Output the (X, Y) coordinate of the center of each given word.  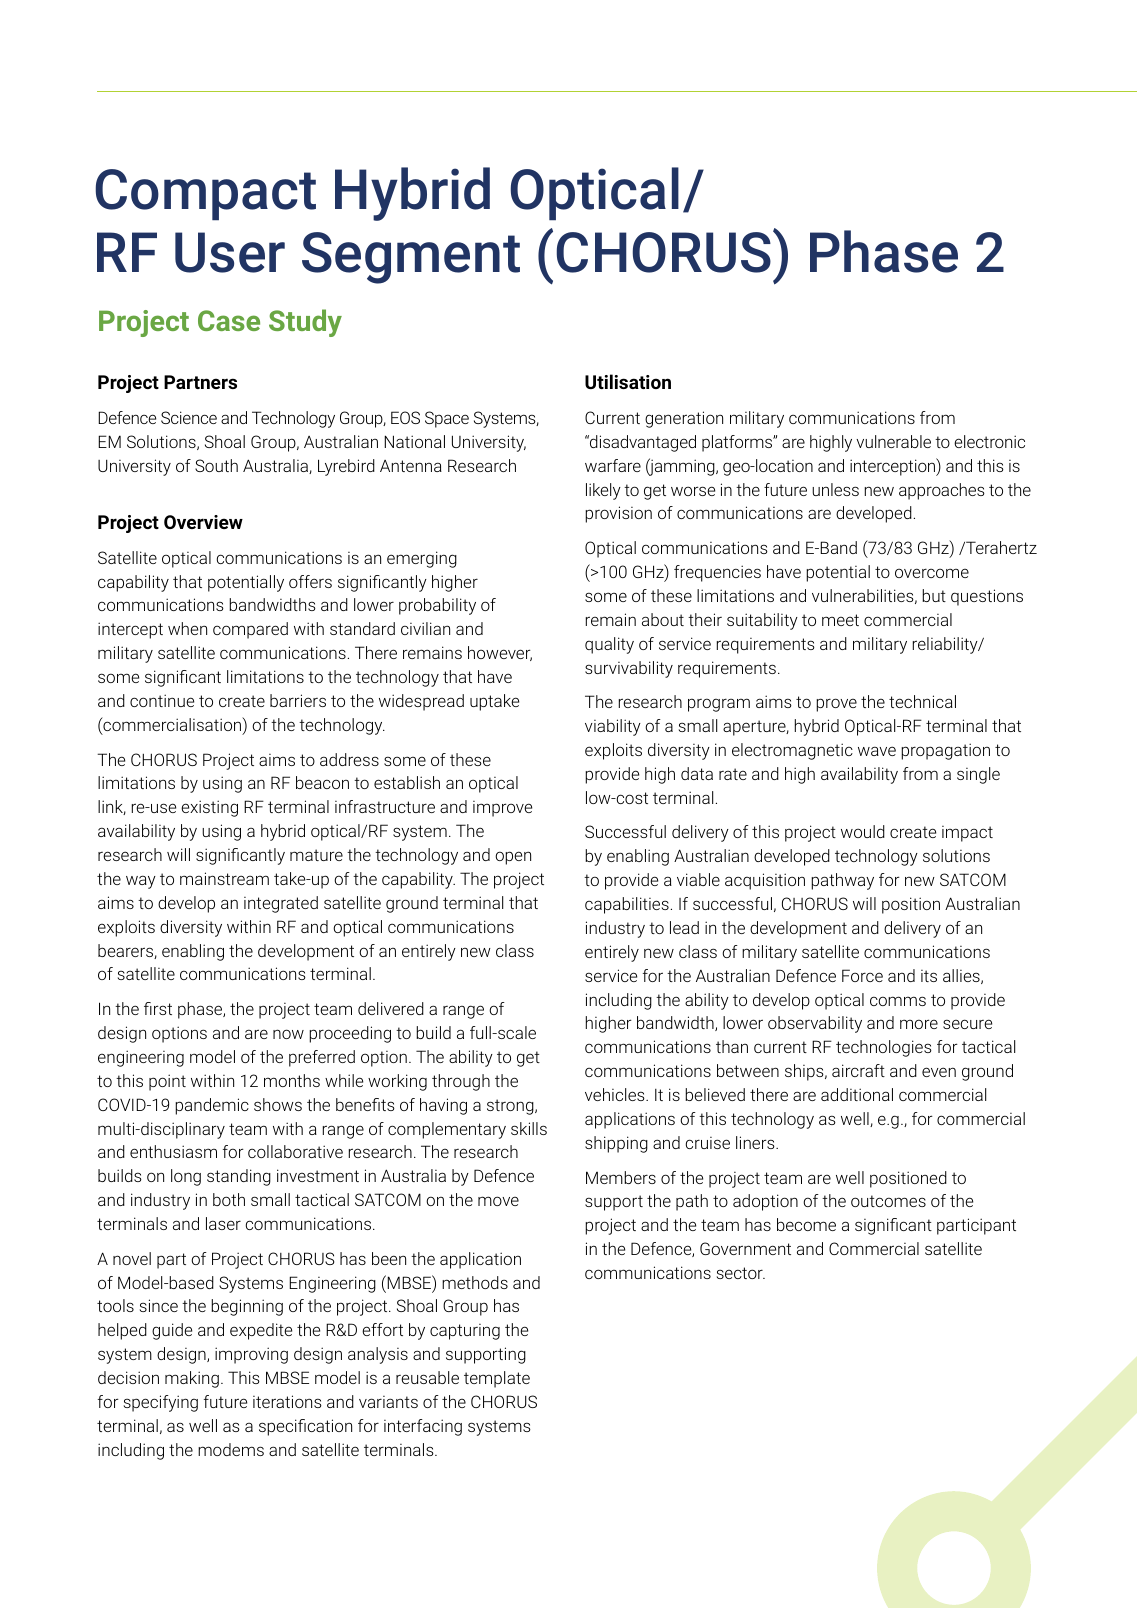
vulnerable (893, 441)
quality (609, 645)
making (192, 1379)
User (230, 252)
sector (741, 1273)
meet (840, 620)
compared (250, 630)
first (158, 1008)
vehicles (616, 1094)
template (497, 1379)
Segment (411, 258)
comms (898, 1001)
